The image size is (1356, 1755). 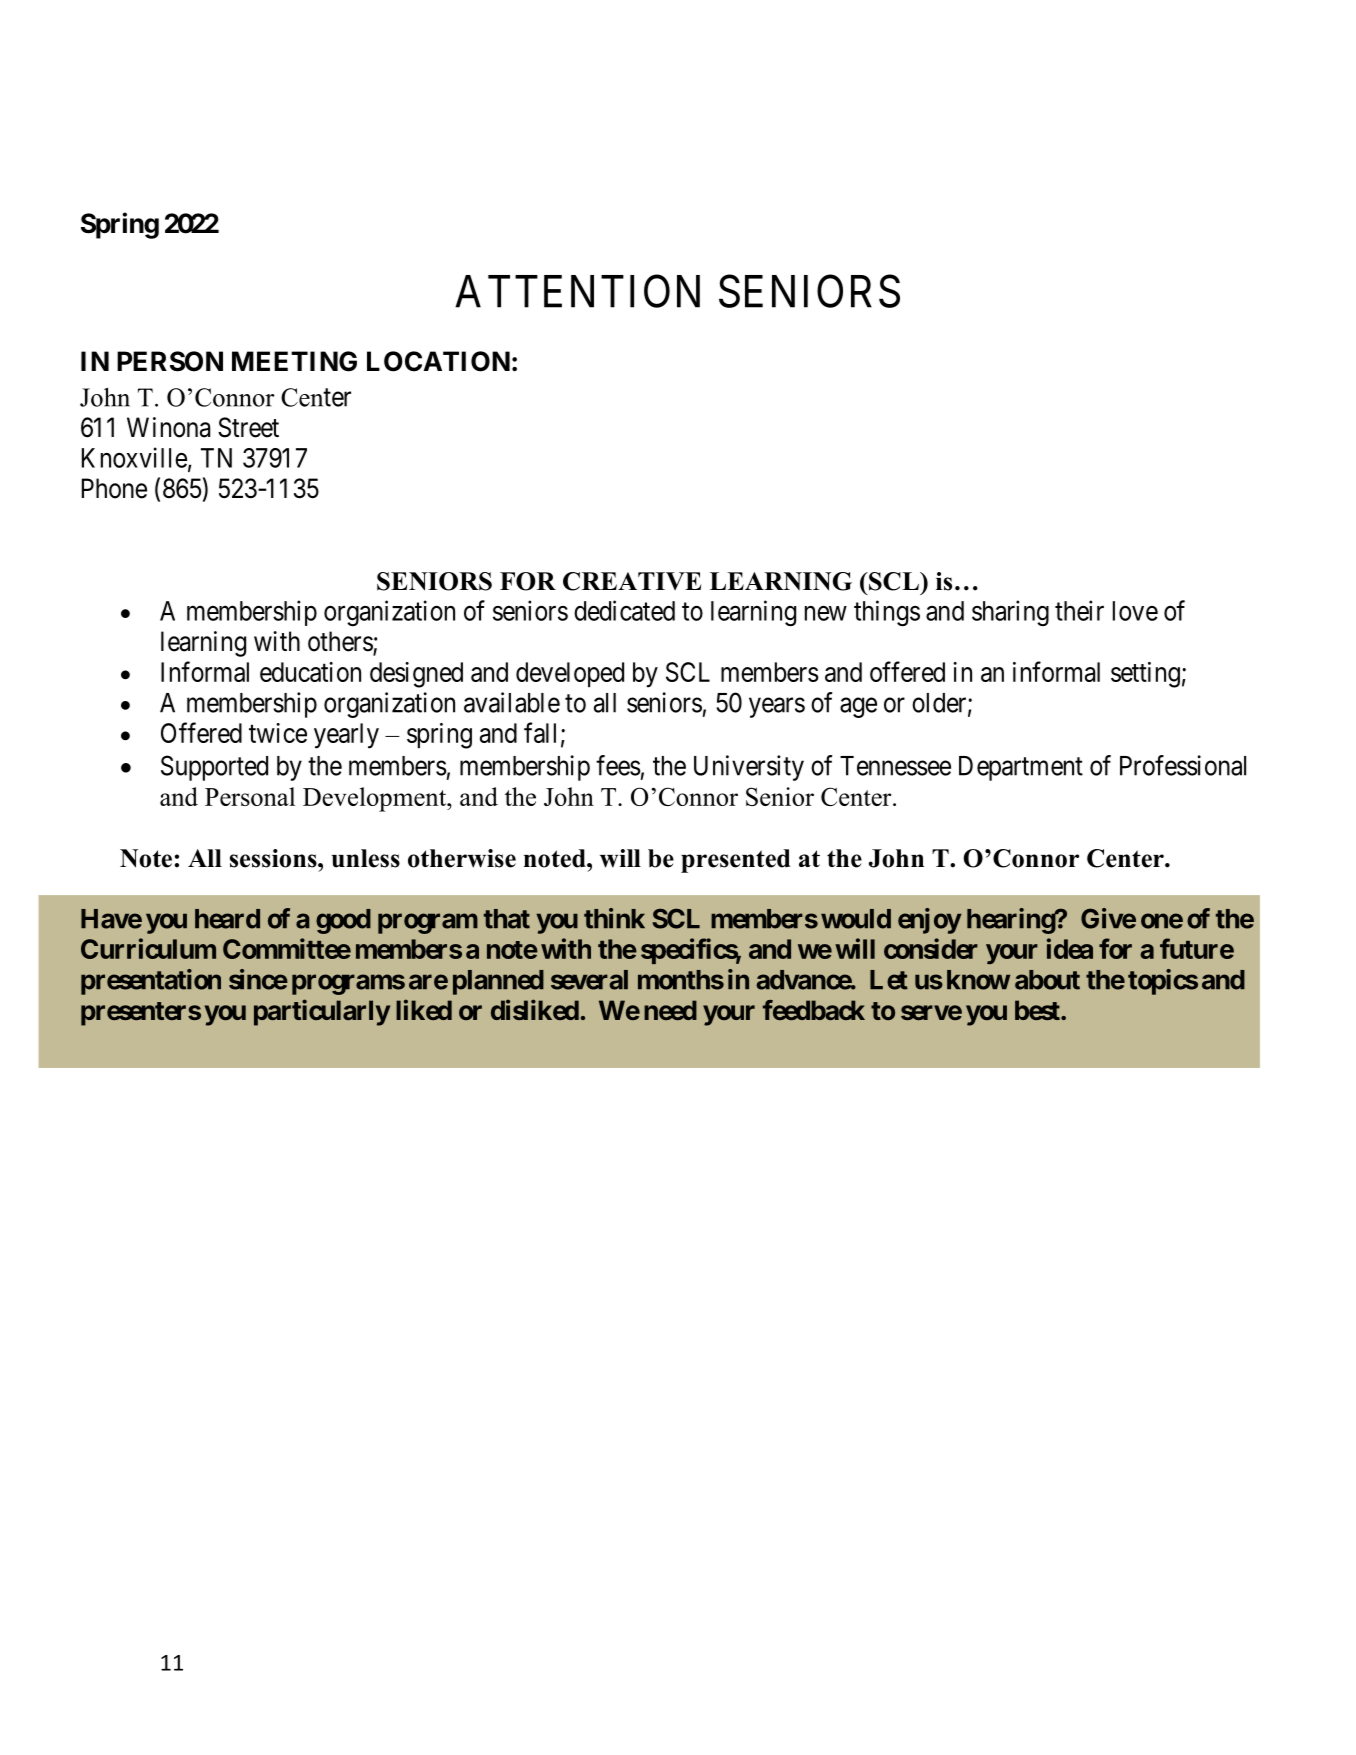 I want to click on presentation, so click(x=151, y=982).
